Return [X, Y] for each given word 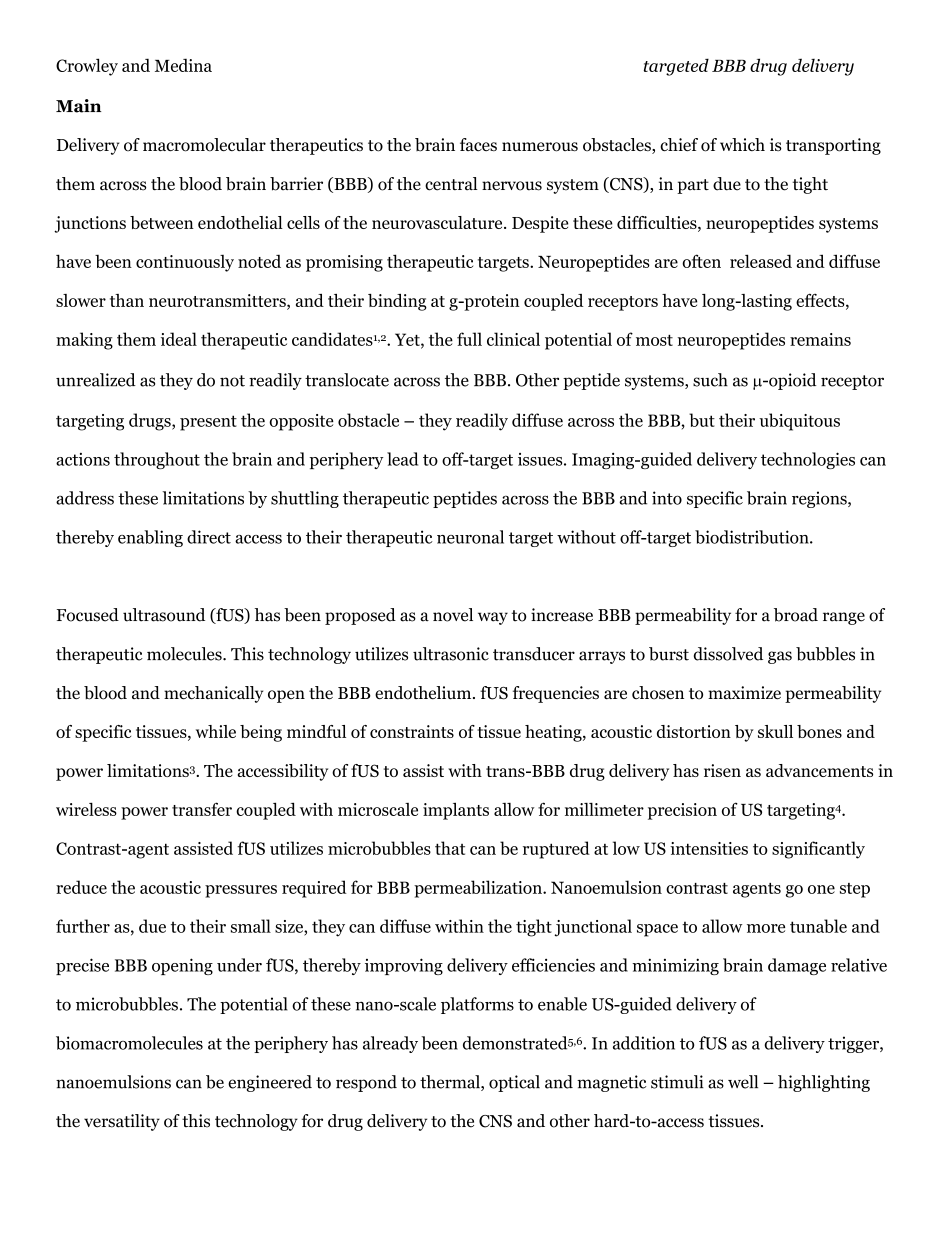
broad [796, 615]
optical [514, 1083]
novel [453, 615]
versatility [122, 1122]
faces [478, 144]
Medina [183, 65]
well [743, 1082]
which [742, 144]
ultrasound [164, 615]
